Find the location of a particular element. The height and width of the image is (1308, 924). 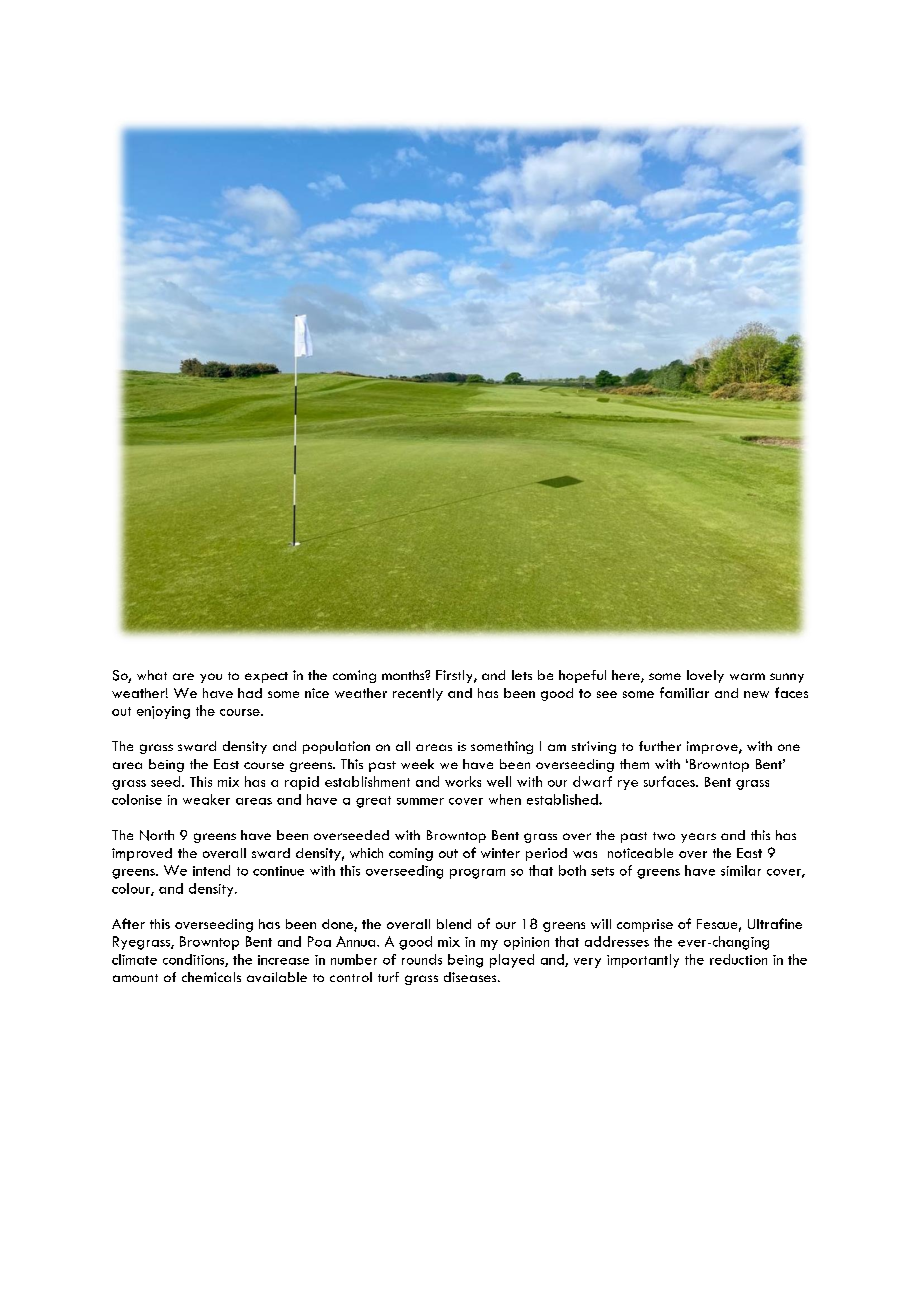

lovely is located at coordinates (705, 676).
